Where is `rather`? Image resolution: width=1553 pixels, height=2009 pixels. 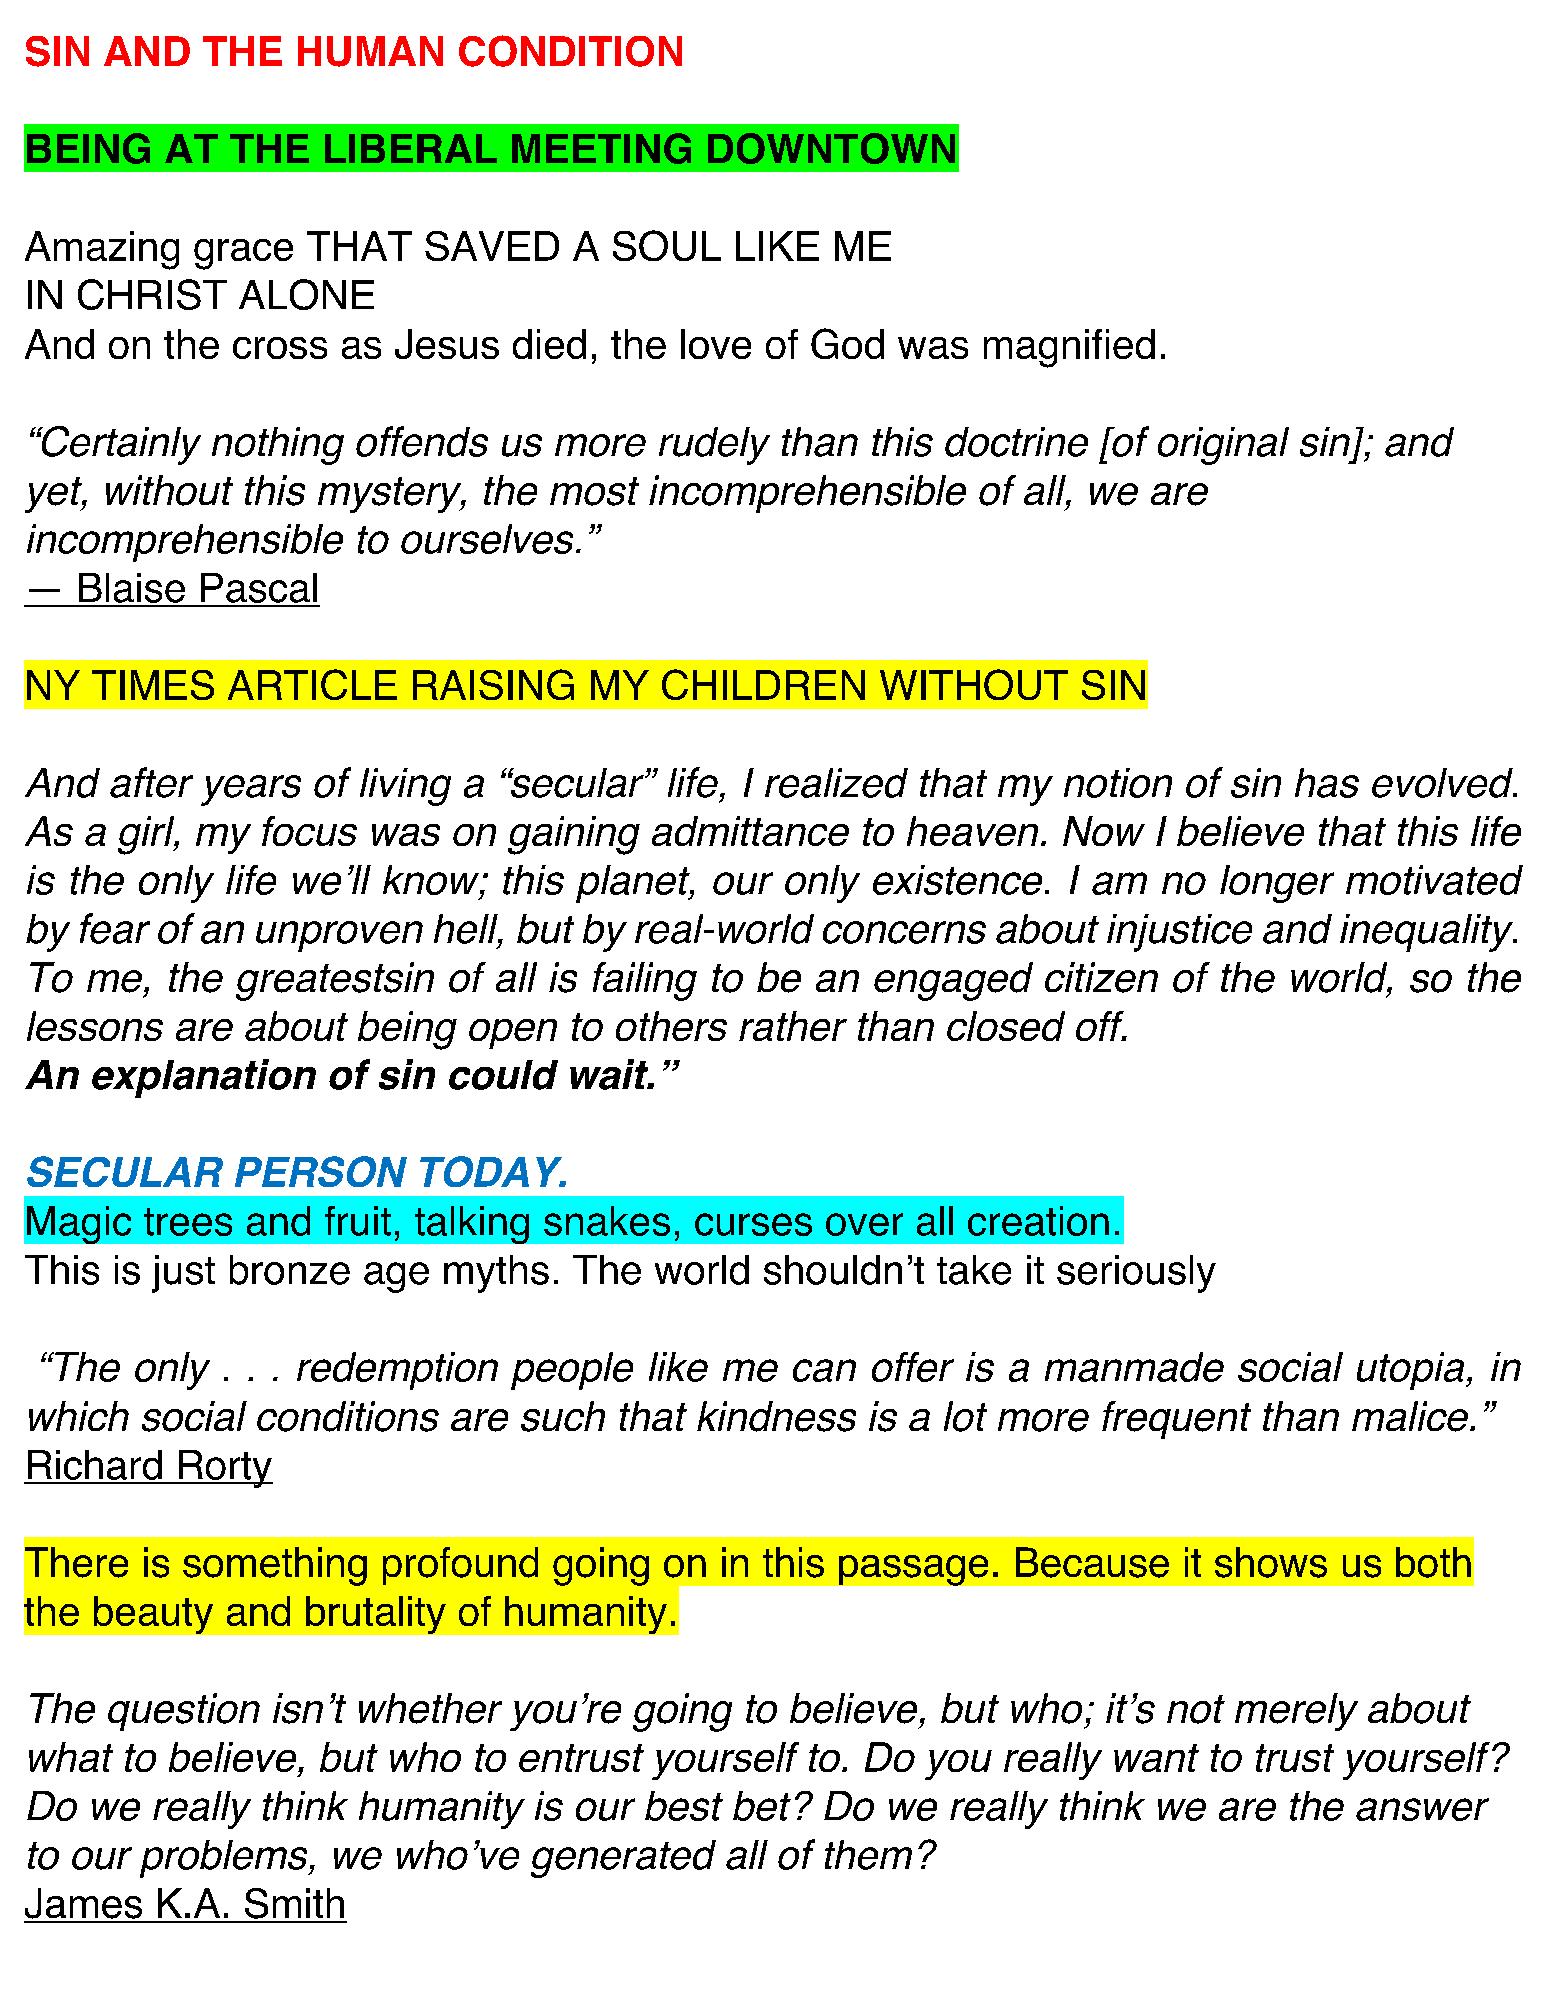 rather is located at coordinates (793, 1026).
